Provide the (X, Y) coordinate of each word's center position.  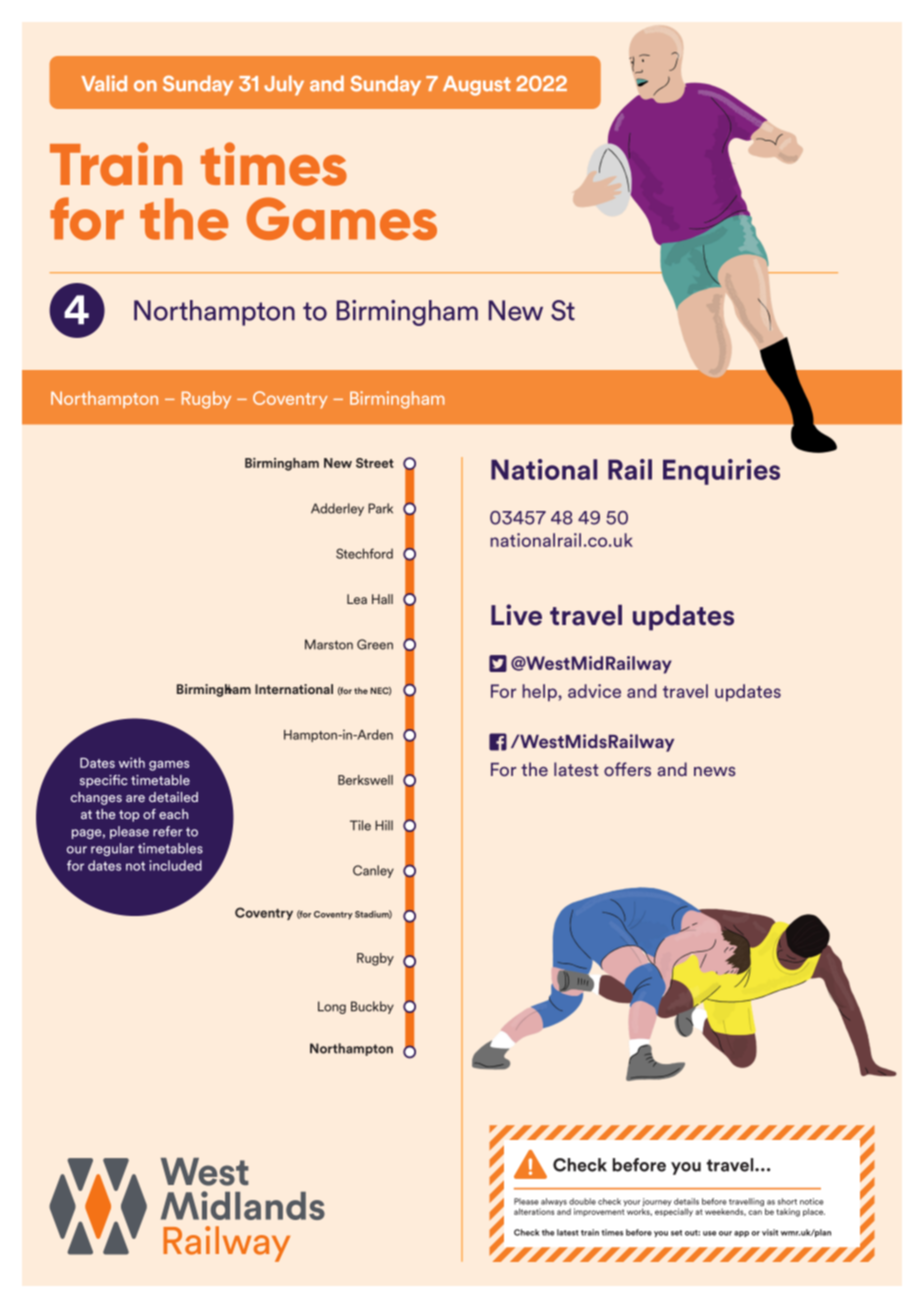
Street (375, 463)
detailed (173, 797)
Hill (384, 825)
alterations (534, 1211)
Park (380, 508)
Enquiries (721, 472)
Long (332, 1007)
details (686, 1201)
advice (594, 691)
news (715, 771)
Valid (104, 83)
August (477, 86)
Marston (329, 644)
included (175, 865)
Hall (382, 599)
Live (516, 615)
